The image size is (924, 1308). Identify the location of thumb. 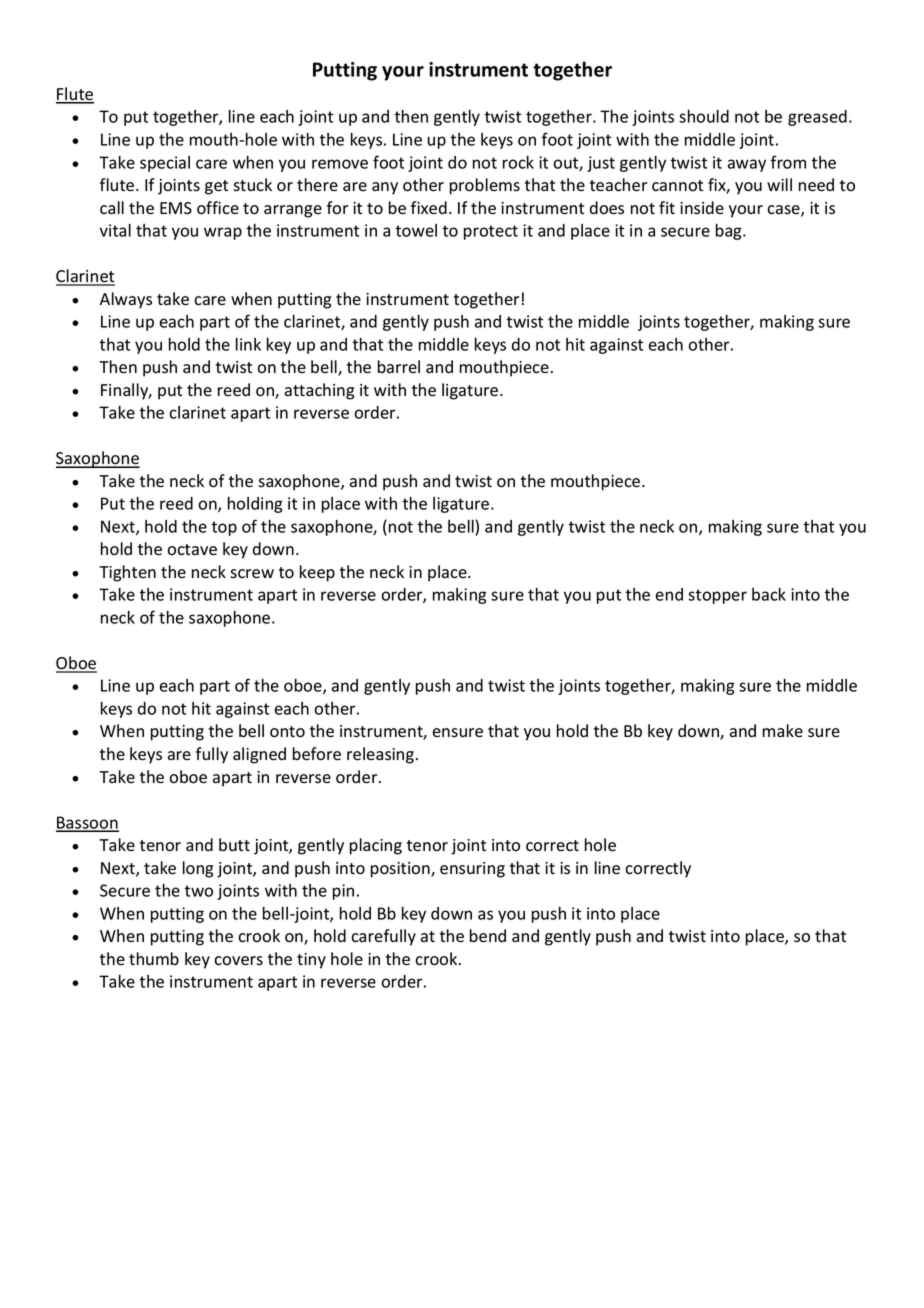
(154, 958).
